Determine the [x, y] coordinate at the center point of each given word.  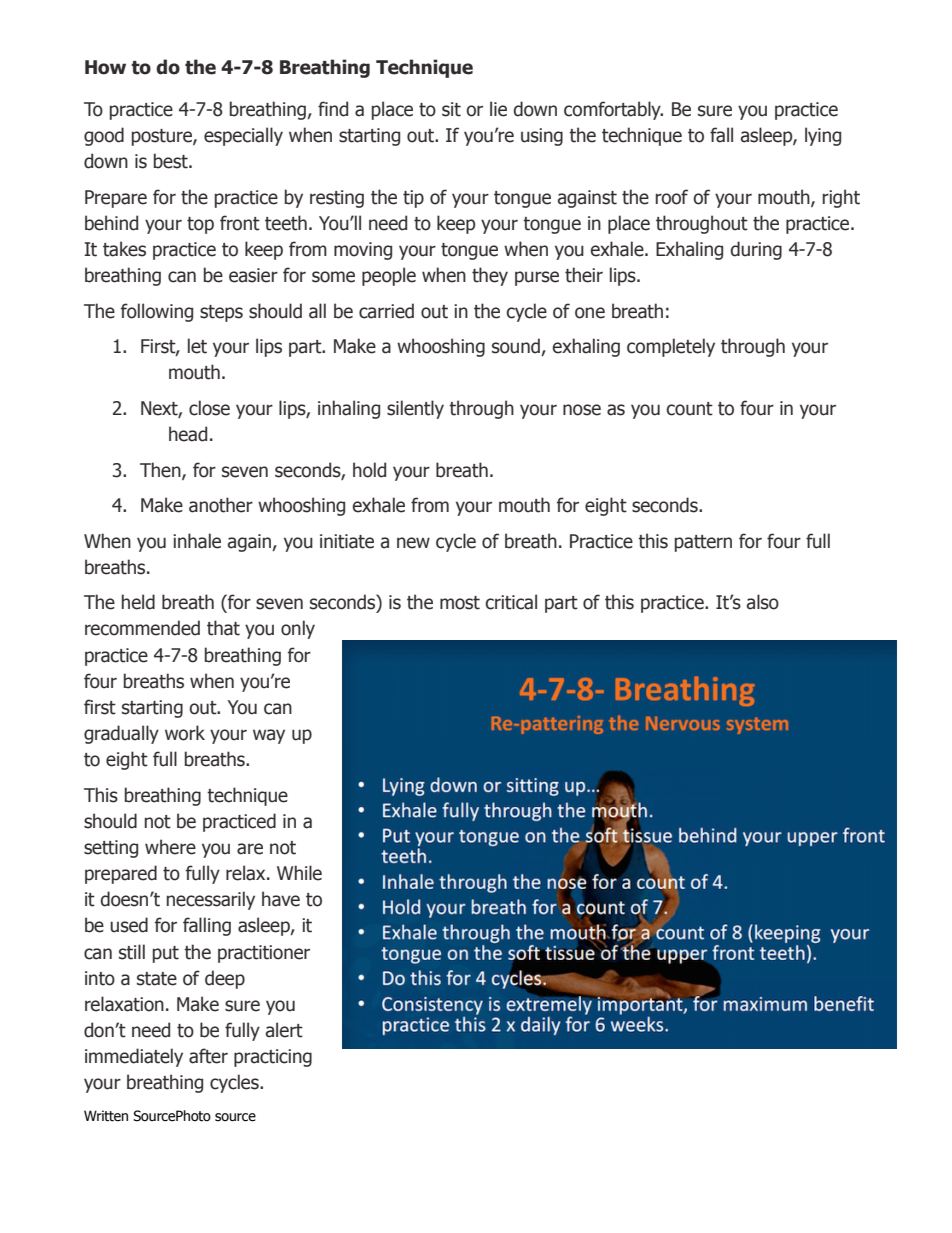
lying [823, 136]
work [185, 733]
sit [451, 109]
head [188, 434]
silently [415, 409]
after [208, 1056]
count [689, 409]
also [763, 602]
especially [243, 136]
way [269, 736]
